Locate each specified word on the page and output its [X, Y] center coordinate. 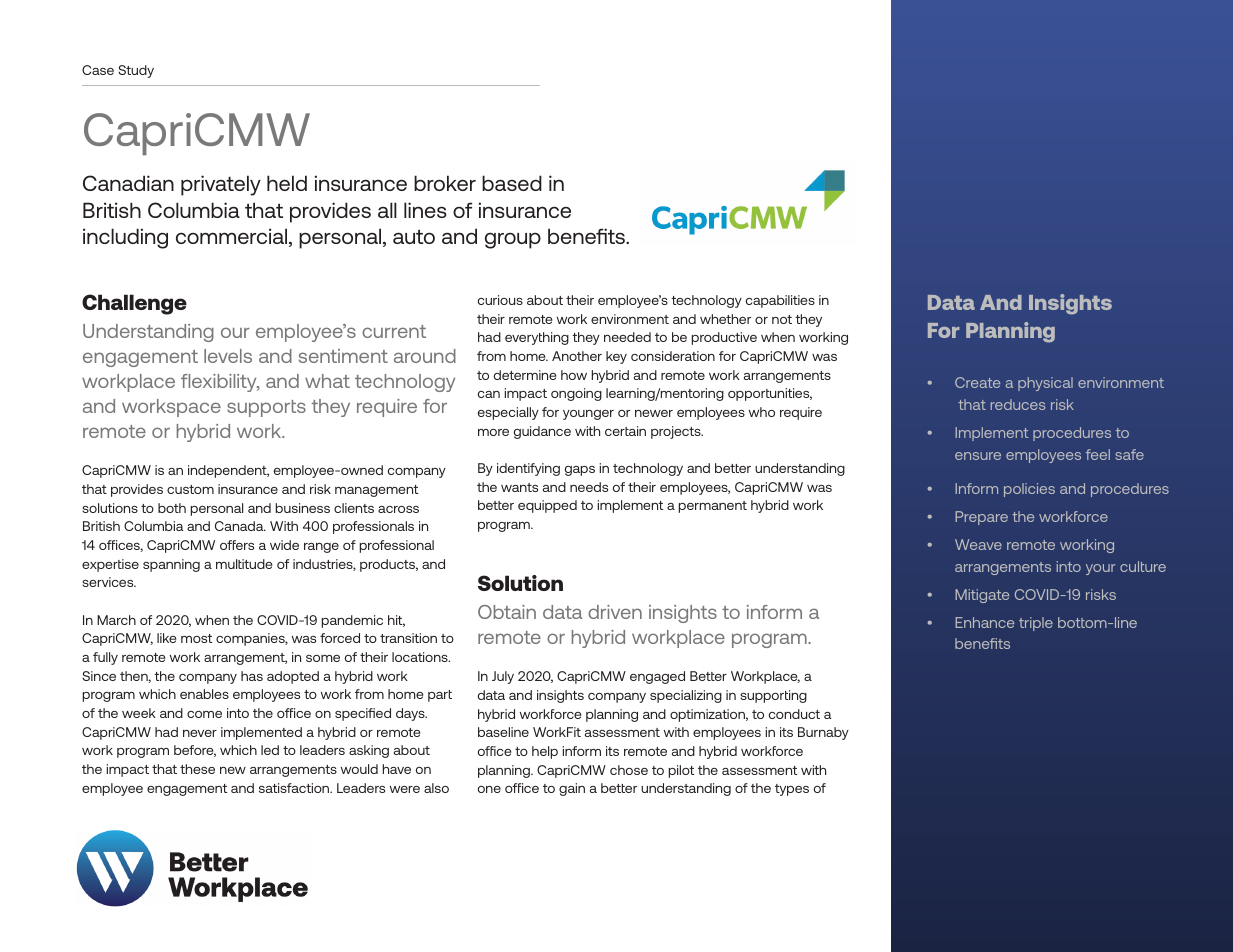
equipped [547, 506]
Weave [978, 544]
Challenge [134, 304]
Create [977, 382]
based [512, 183]
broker [445, 183]
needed [627, 337]
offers [237, 545]
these [197, 769]
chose [629, 770]
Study [136, 71]
